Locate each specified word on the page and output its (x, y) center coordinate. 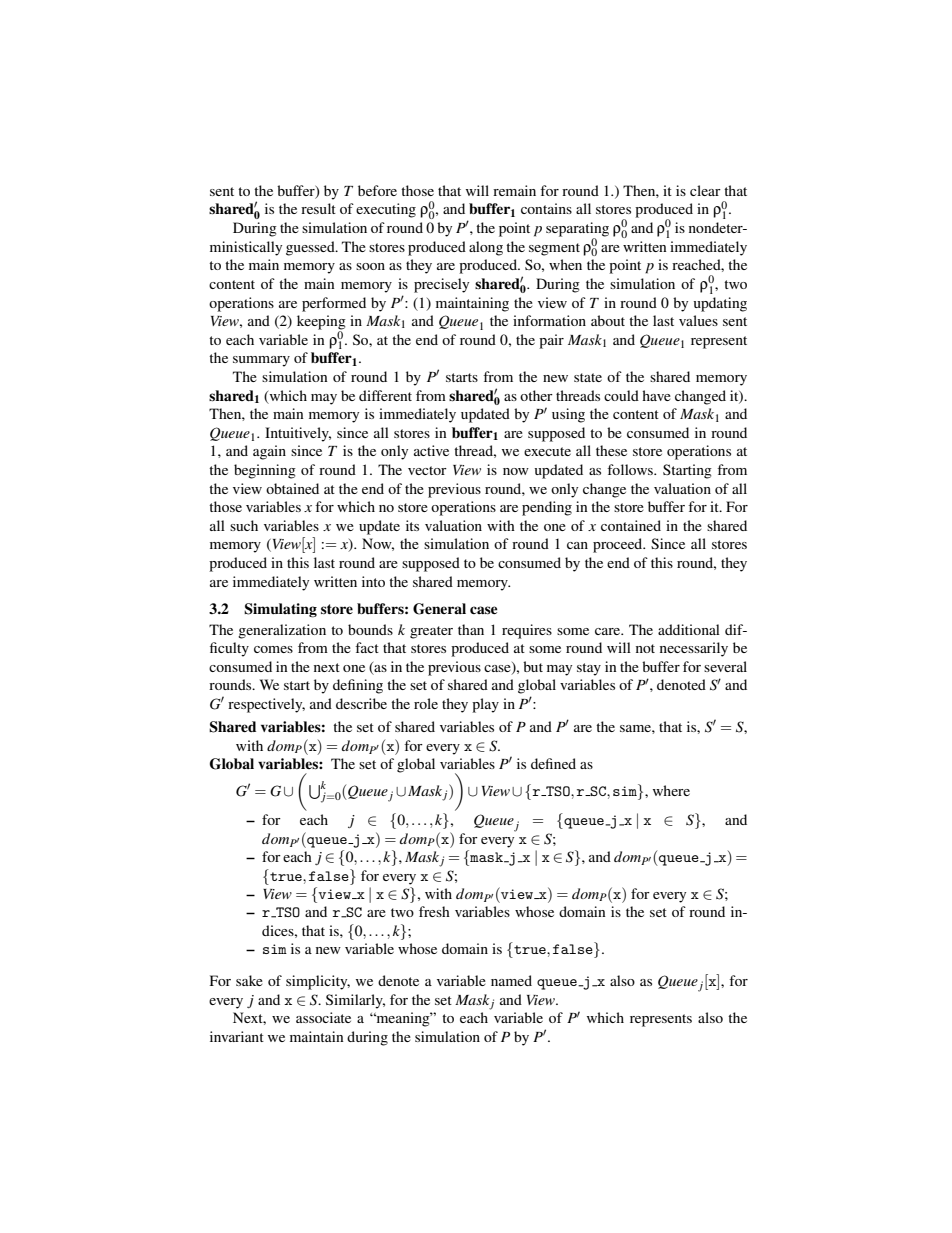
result (318, 208)
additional (689, 629)
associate (323, 1017)
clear (705, 190)
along (486, 248)
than (471, 629)
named (511, 980)
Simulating (280, 610)
